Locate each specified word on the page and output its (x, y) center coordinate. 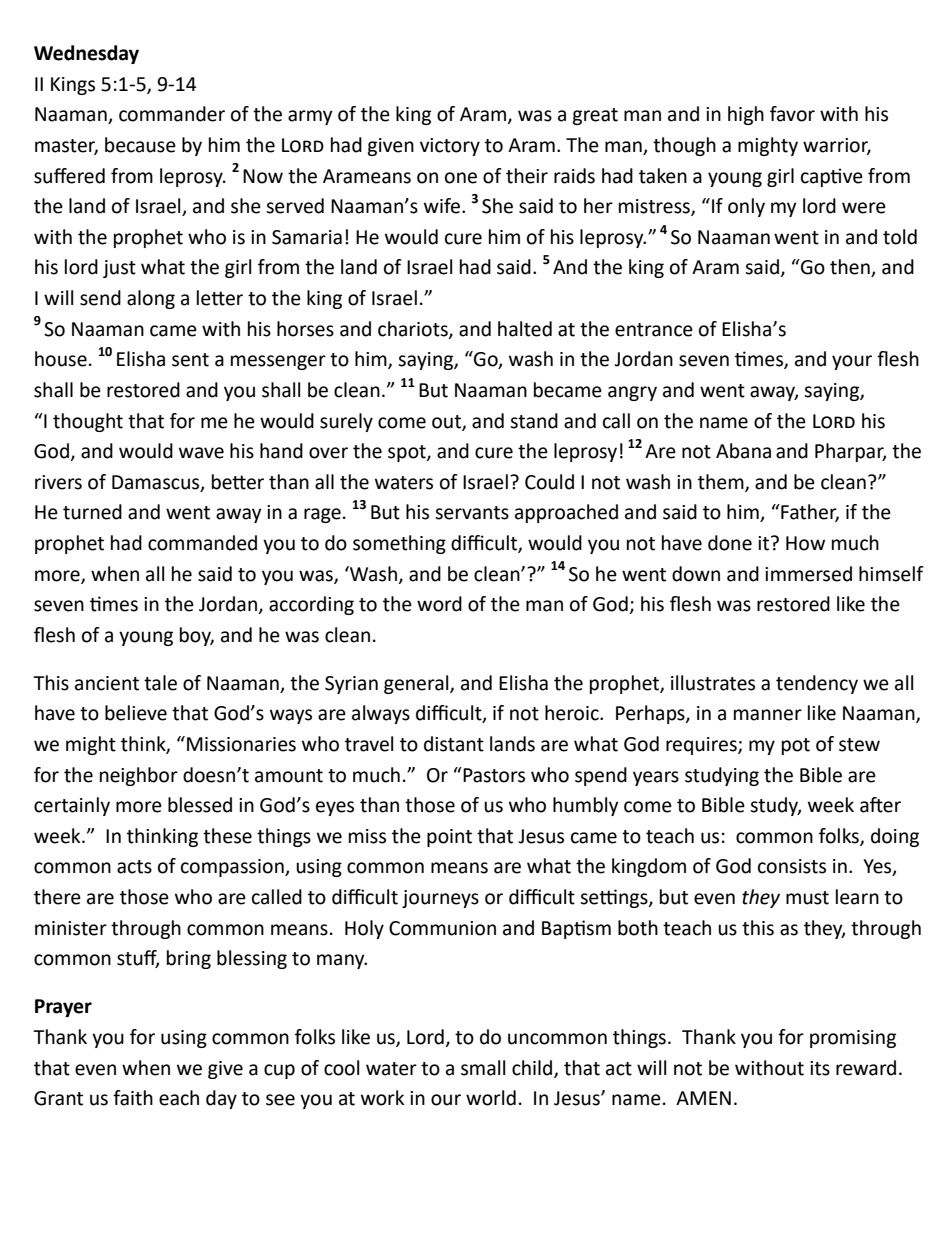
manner (768, 715)
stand (534, 421)
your (852, 362)
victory (450, 147)
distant (454, 744)
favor (792, 114)
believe (136, 713)
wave (201, 453)
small (483, 1068)
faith (133, 1098)
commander (172, 114)
